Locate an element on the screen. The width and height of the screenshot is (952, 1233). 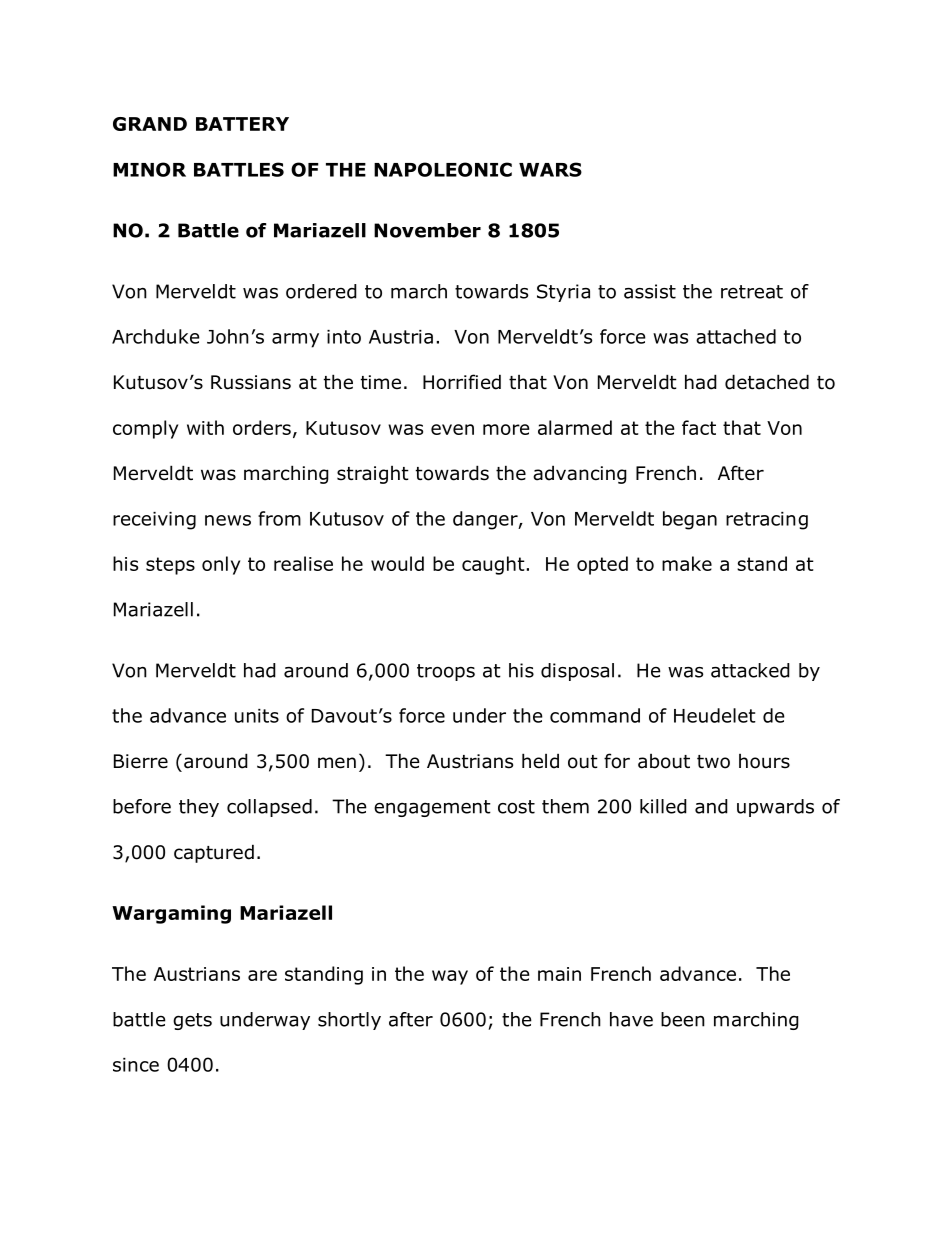
BATTERY is located at coordinates (242, 124).
